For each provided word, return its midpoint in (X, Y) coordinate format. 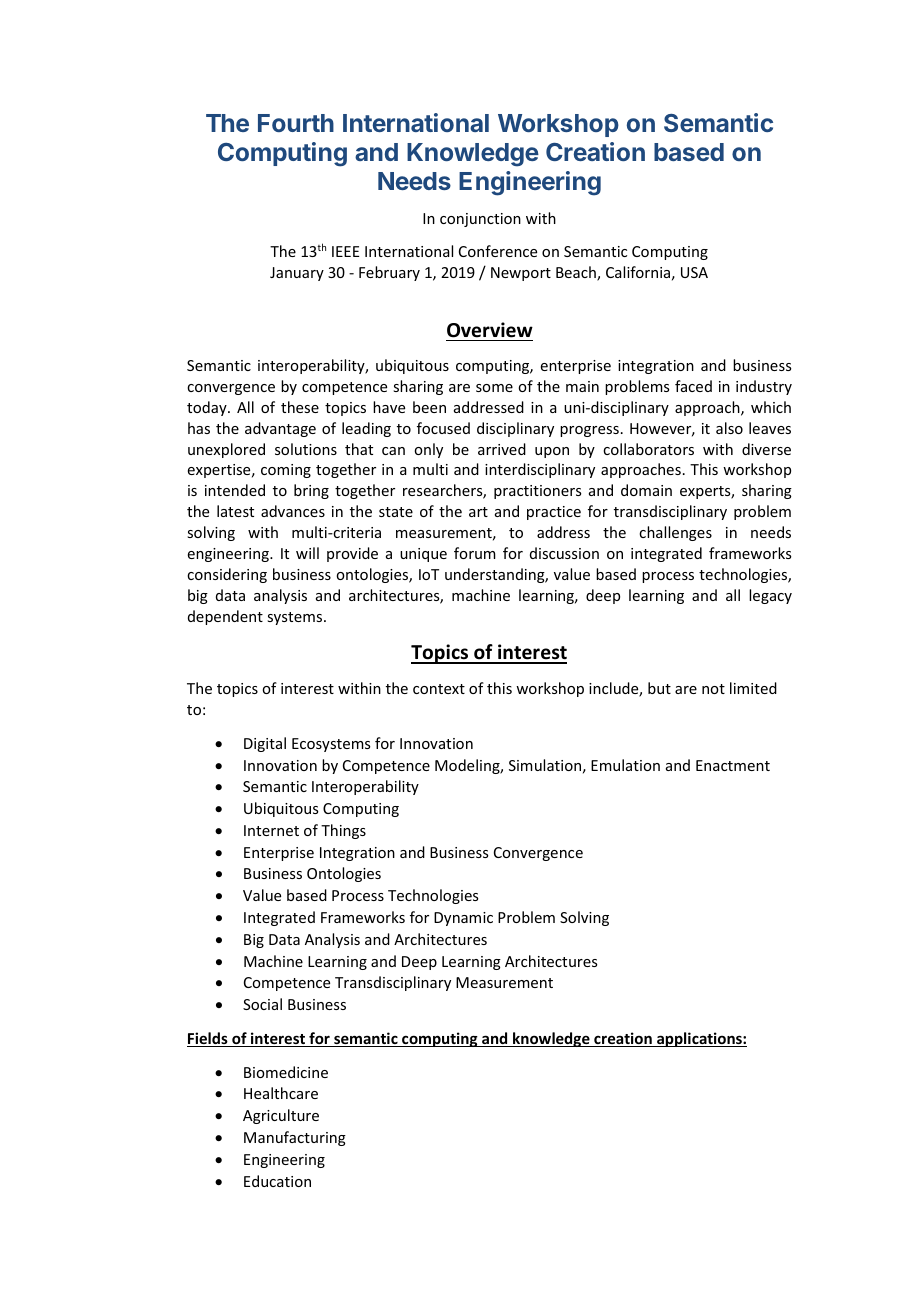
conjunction (480, 220)
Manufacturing (295, 1138)
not (713, 689)
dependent (225, 617)
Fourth (296, 123)
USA (694, 272)
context (439, 689)
